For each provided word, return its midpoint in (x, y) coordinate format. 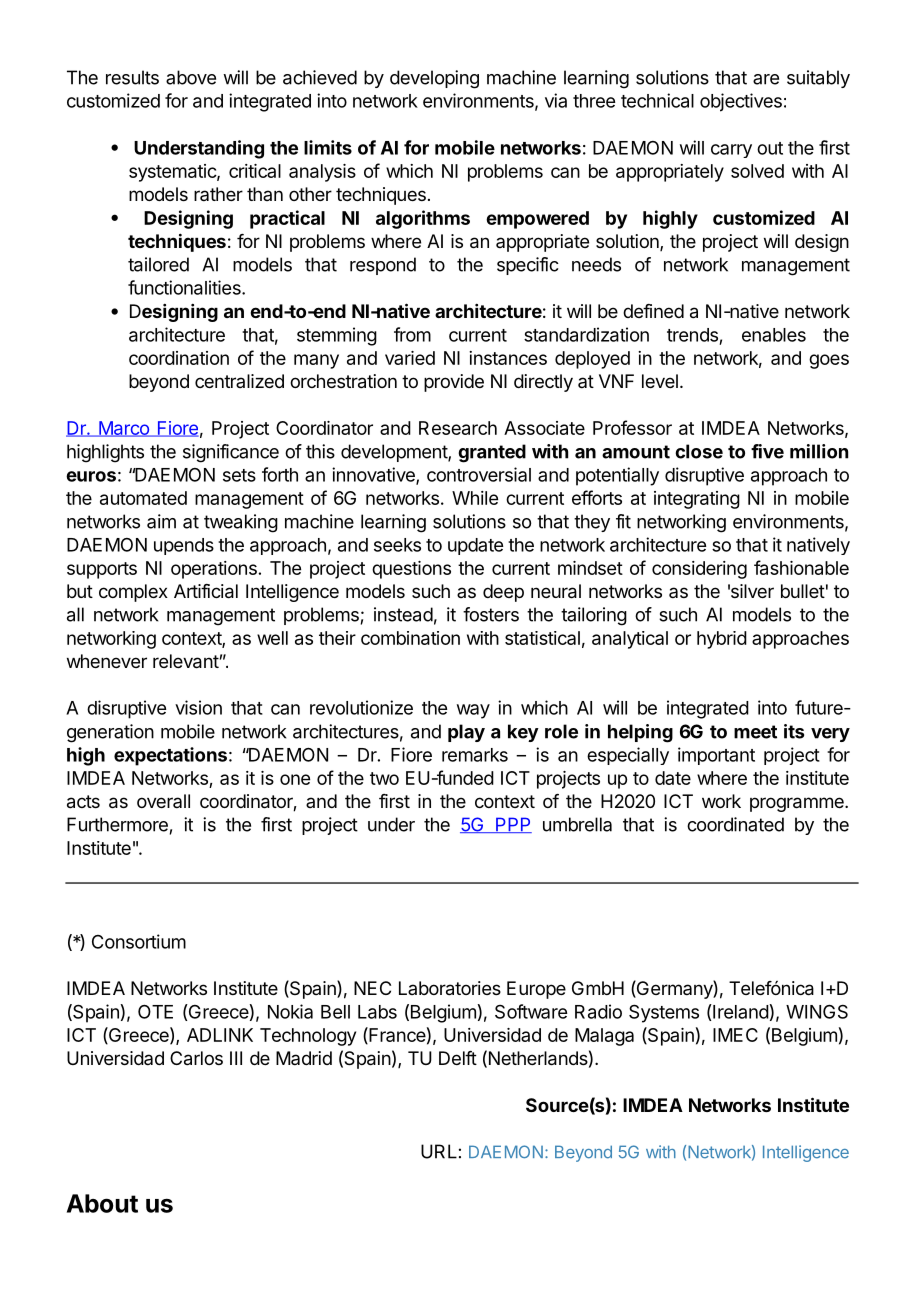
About (102, 1203)
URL (439, 1151)
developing (434, 79)
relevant (186, 661)
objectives (741, 102)
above (191, 77)
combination (410, 638)
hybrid (722, 640)
